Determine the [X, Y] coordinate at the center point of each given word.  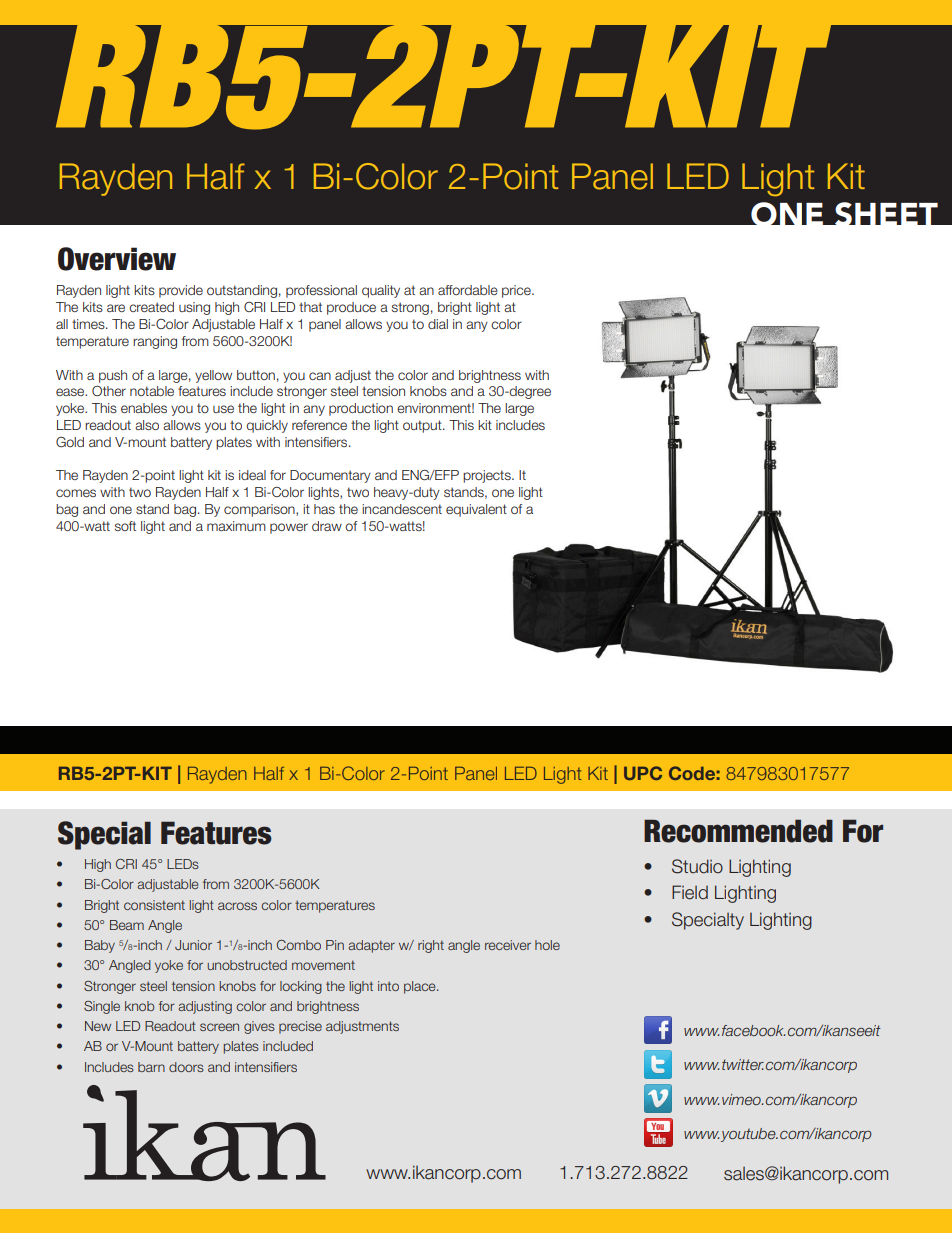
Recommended [738, 831]
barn [151, 1067]
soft [125, 526]
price [517, 291]
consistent [154, 905]
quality [381, 291]
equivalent [476, 510]
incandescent [402, 509]
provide [181, 291]
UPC [643, 773]
